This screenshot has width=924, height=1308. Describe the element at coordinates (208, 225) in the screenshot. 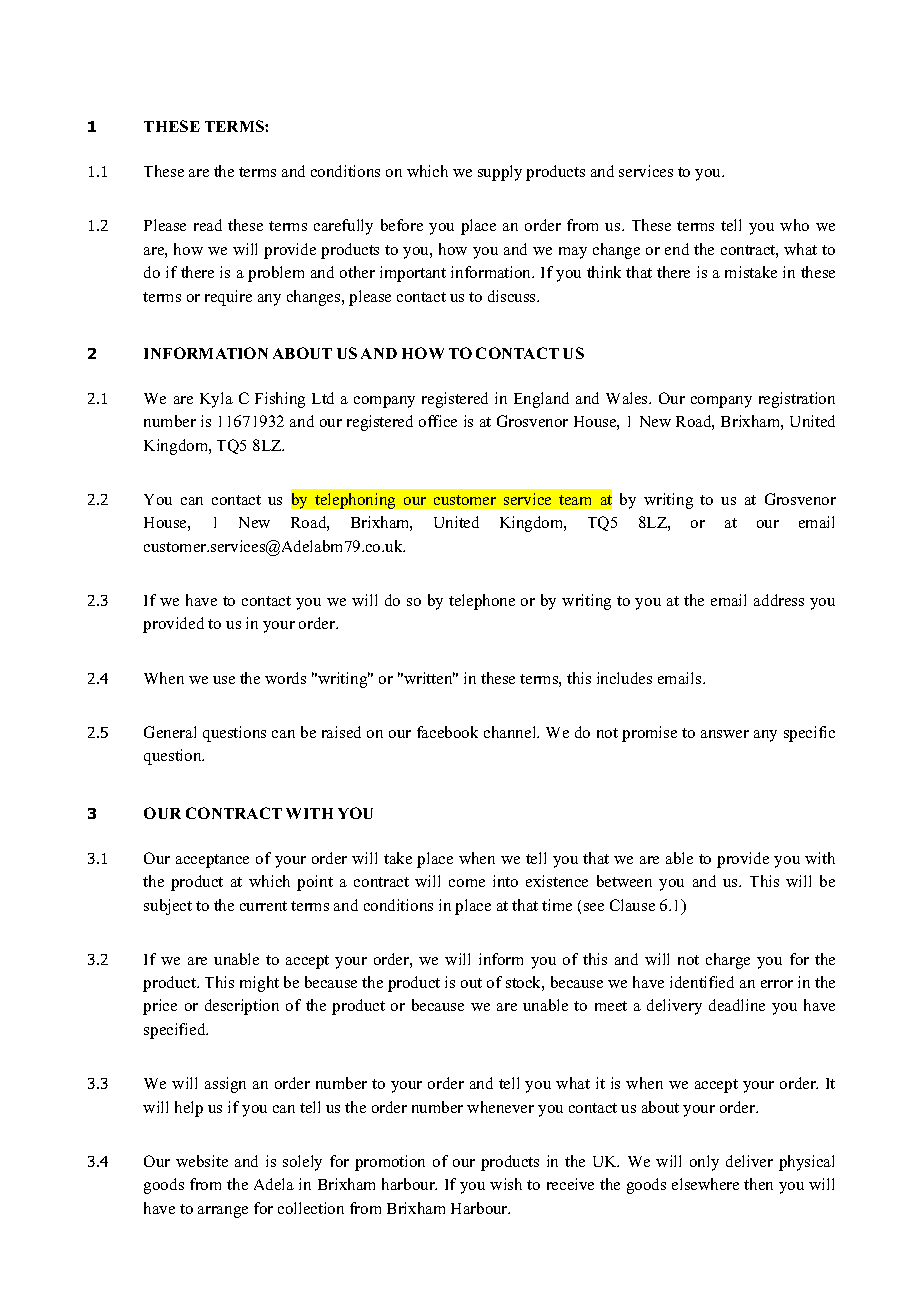

I see `read` at that location.
